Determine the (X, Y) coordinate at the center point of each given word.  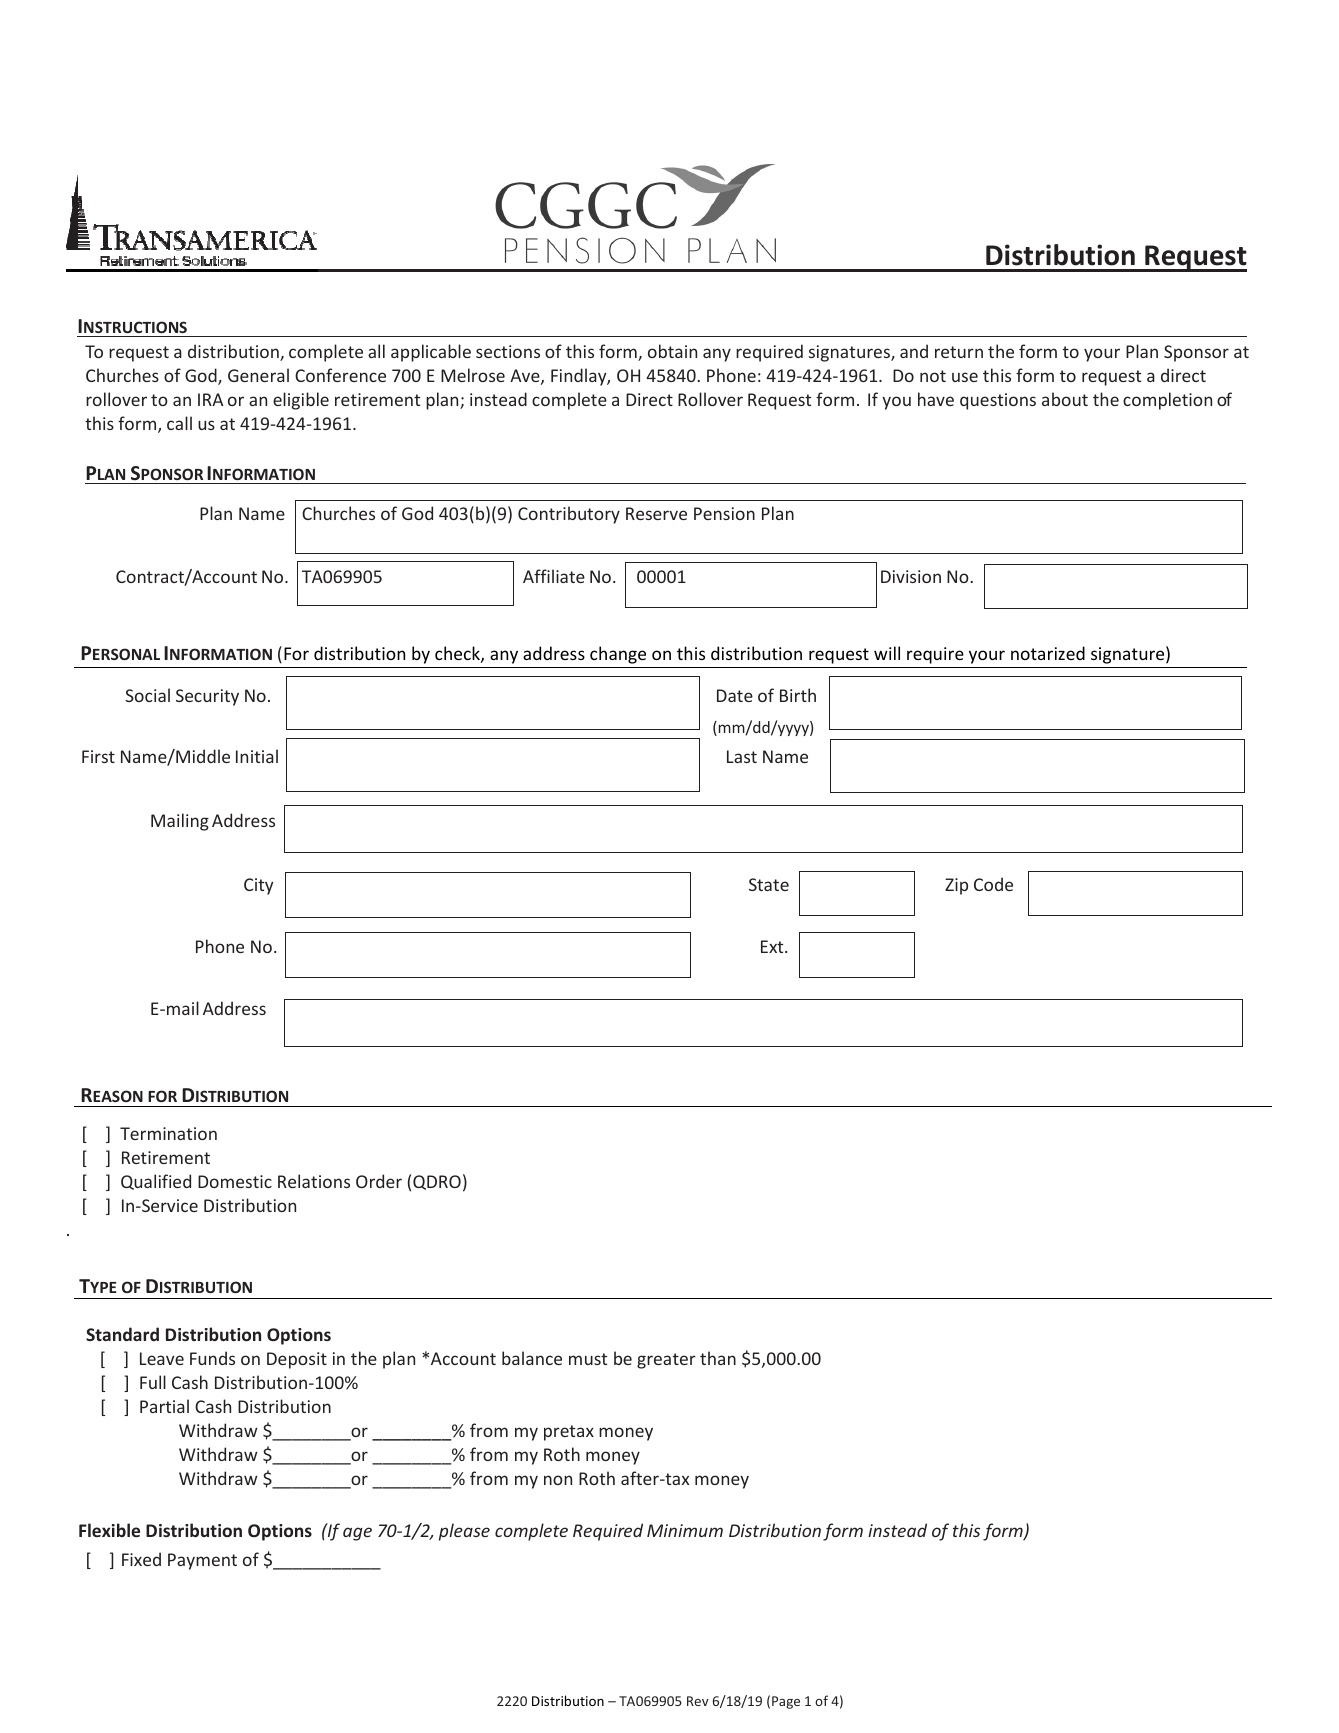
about (1065, 399)
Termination (168, 1133)
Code (993, 884)
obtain (672, 351)
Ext (773, 946)
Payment (202, 1561)
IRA (210, 399)
